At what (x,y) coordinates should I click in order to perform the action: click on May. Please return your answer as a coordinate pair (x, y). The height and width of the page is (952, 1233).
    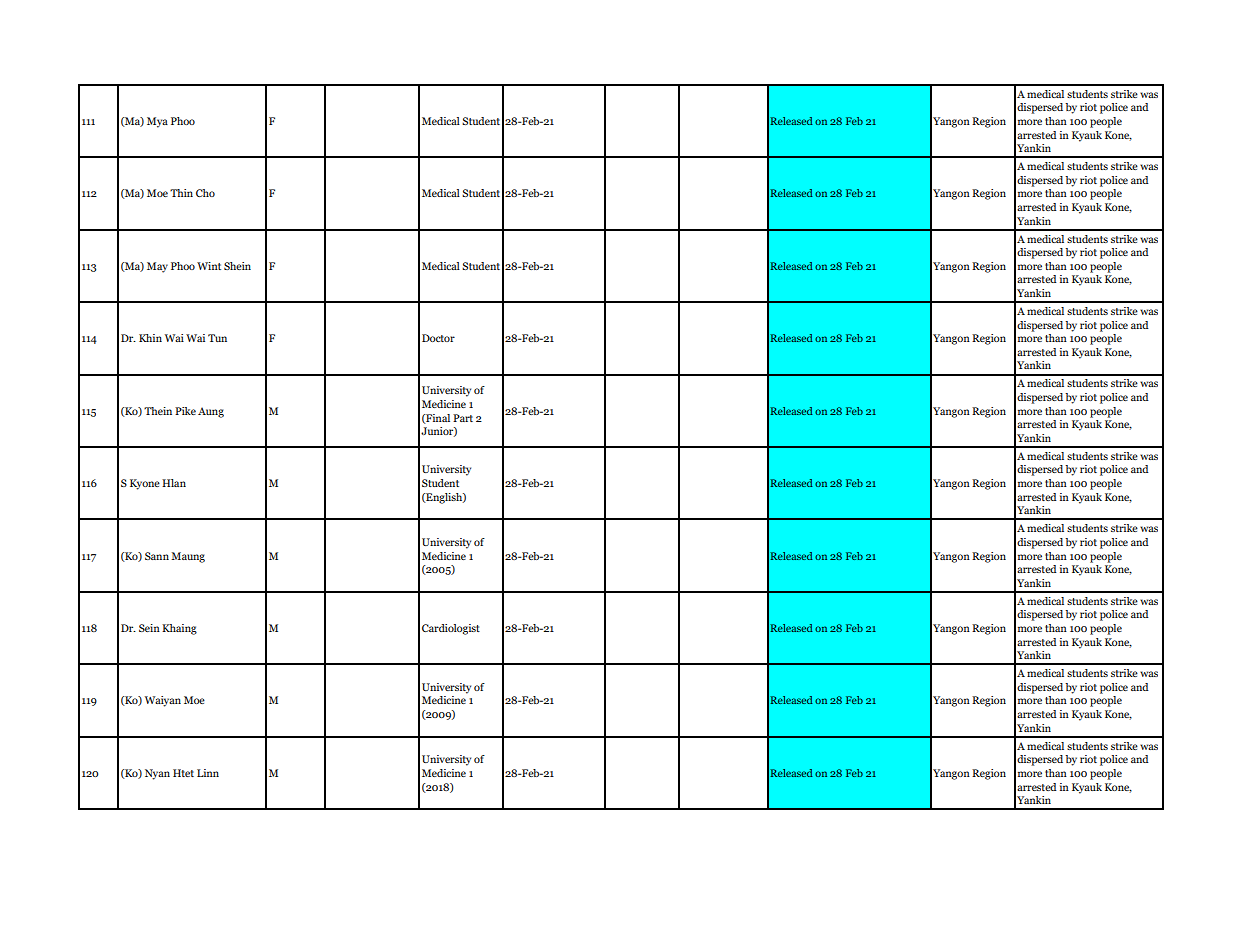
    Looking at the image, I should click on (157, 267).
